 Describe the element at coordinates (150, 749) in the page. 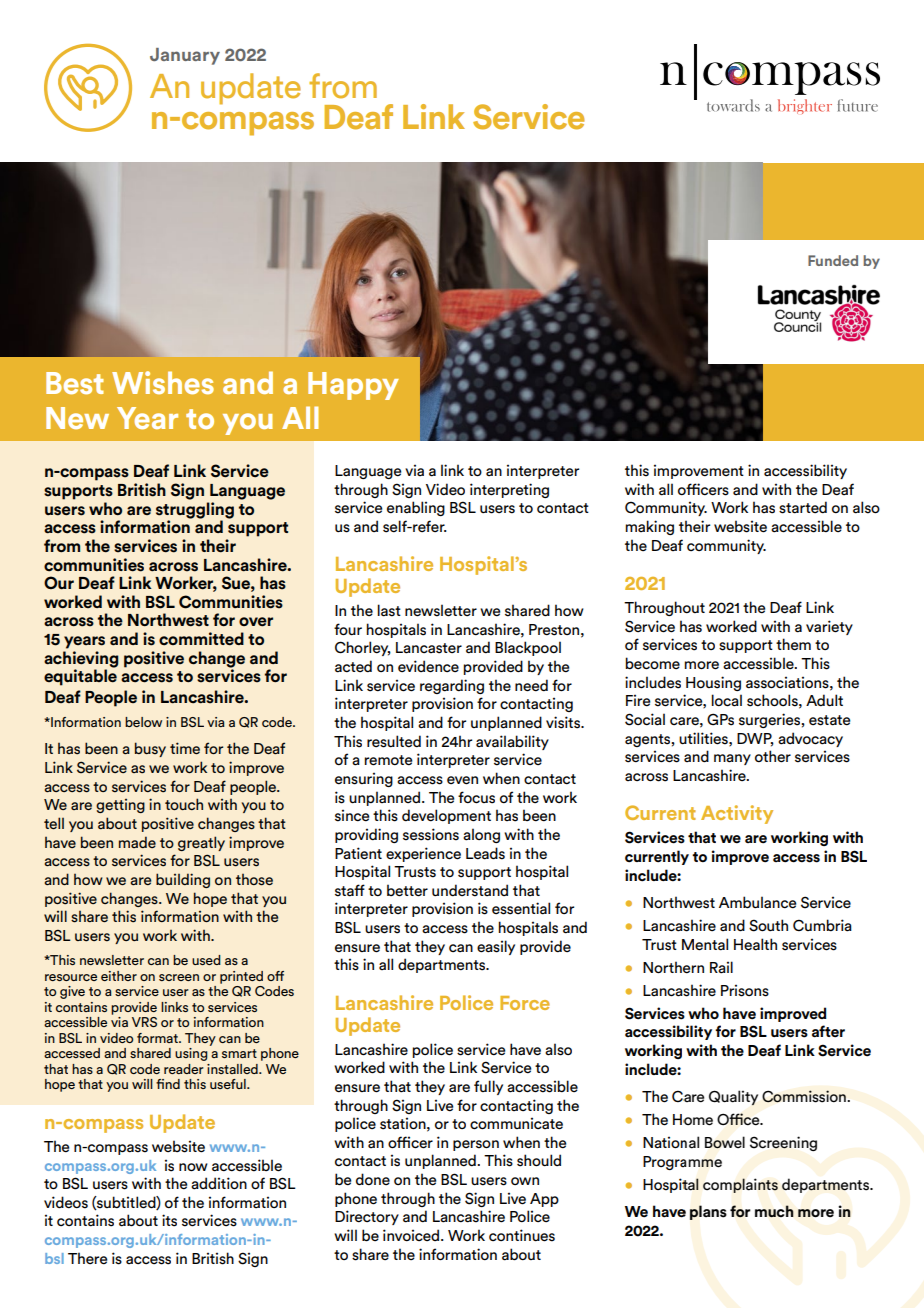

I see `busy` at that location.
